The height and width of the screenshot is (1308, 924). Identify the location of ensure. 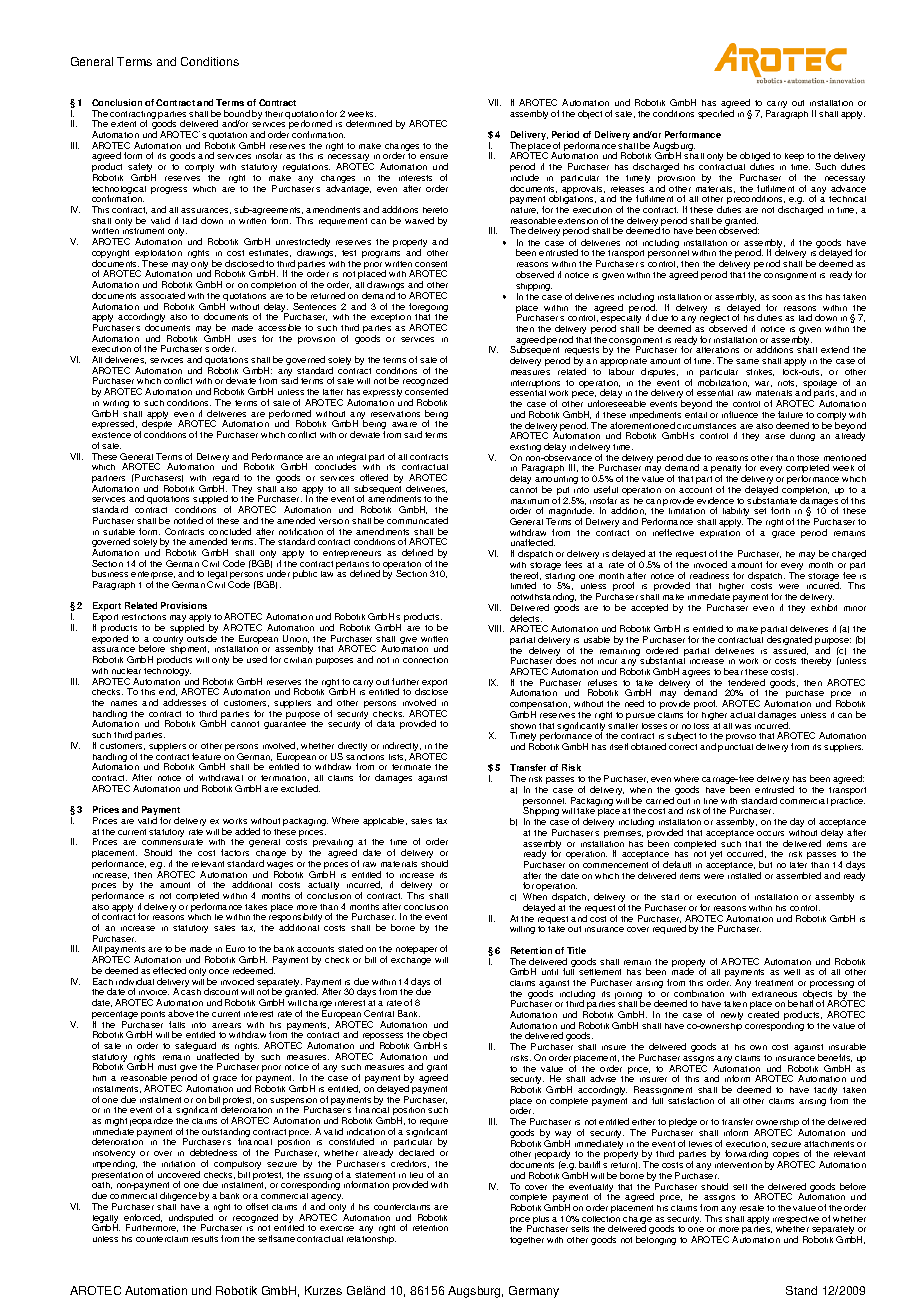
(434, 156).
